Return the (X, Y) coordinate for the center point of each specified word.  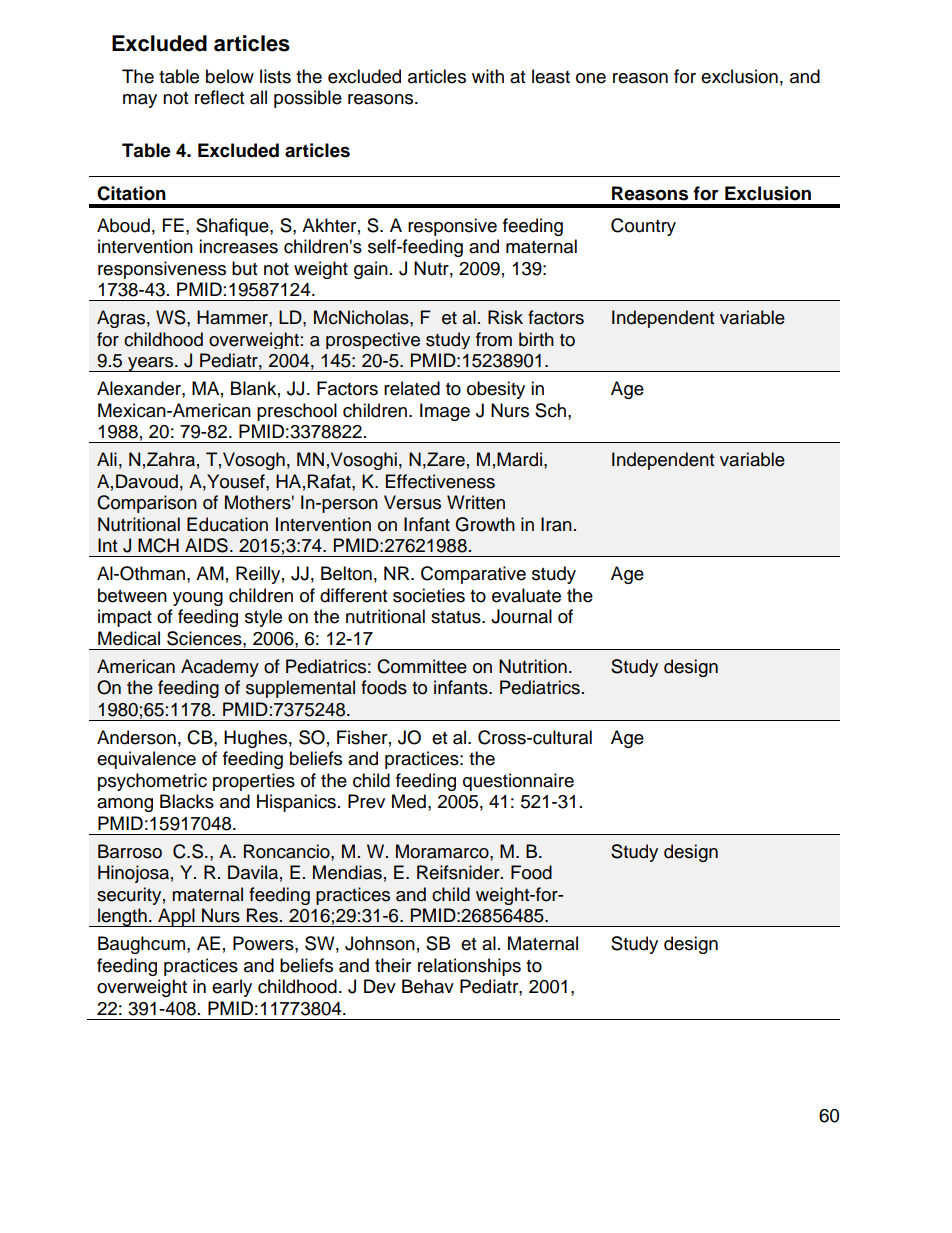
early (232, 988)
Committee (422, 666)
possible (308, 99)
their (393, 965)
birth (536, 339)
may (140, 101)
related (412, 388)
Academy (220, 668)
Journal (521, 616)
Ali (107, 459)
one (591, 78)
